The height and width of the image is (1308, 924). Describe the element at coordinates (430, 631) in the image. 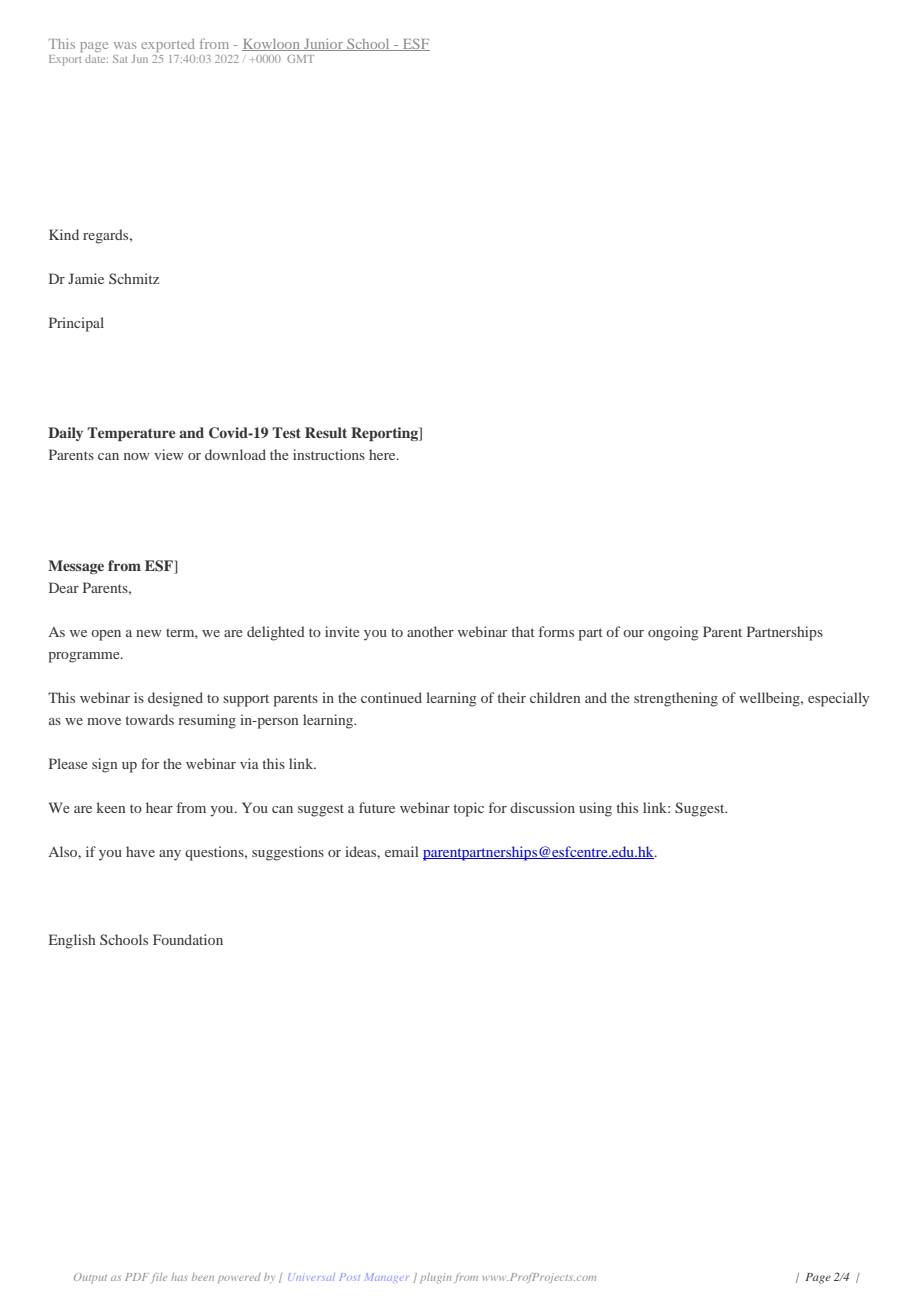

I see `another` at that location.
